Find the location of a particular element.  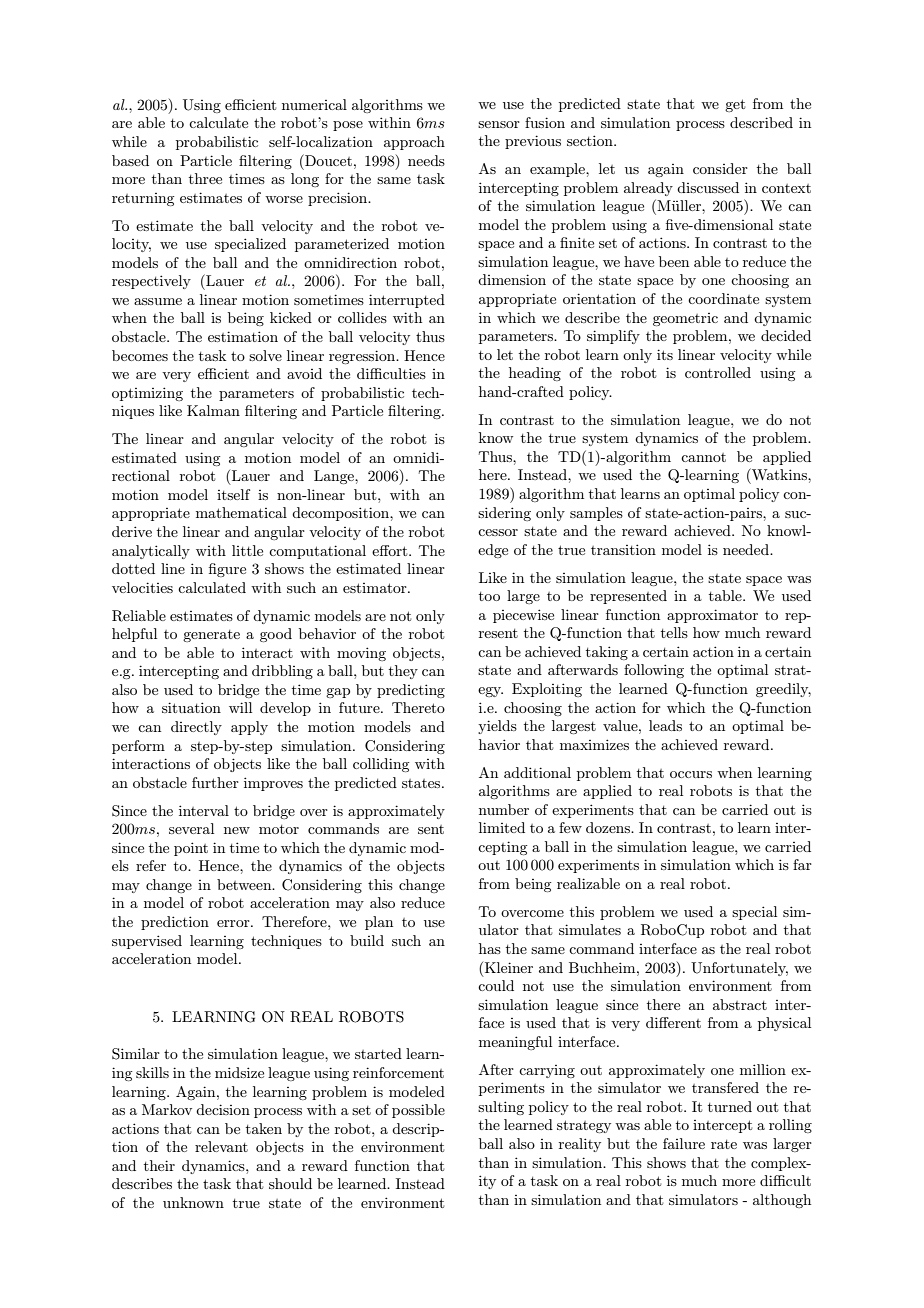

failure is located at coordinates (684, 1143).
